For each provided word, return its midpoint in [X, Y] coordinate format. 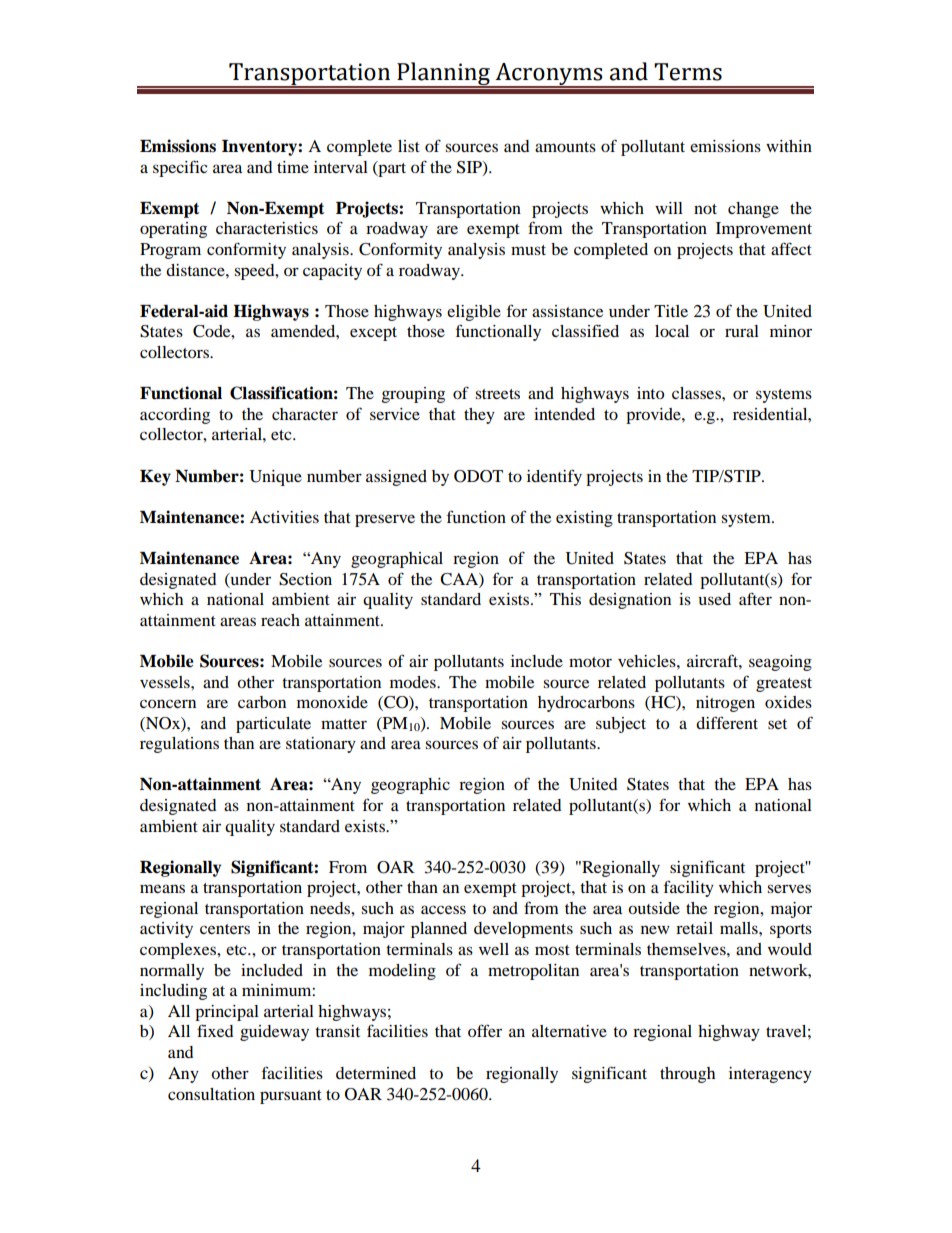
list [409, 146]
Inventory [260, 148]
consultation [211, 1094]
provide [654, 416]
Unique [276, 478]
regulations [179, 745]
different [727, 722]
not [705, 209]
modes [414, 682]
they [479, 416]
